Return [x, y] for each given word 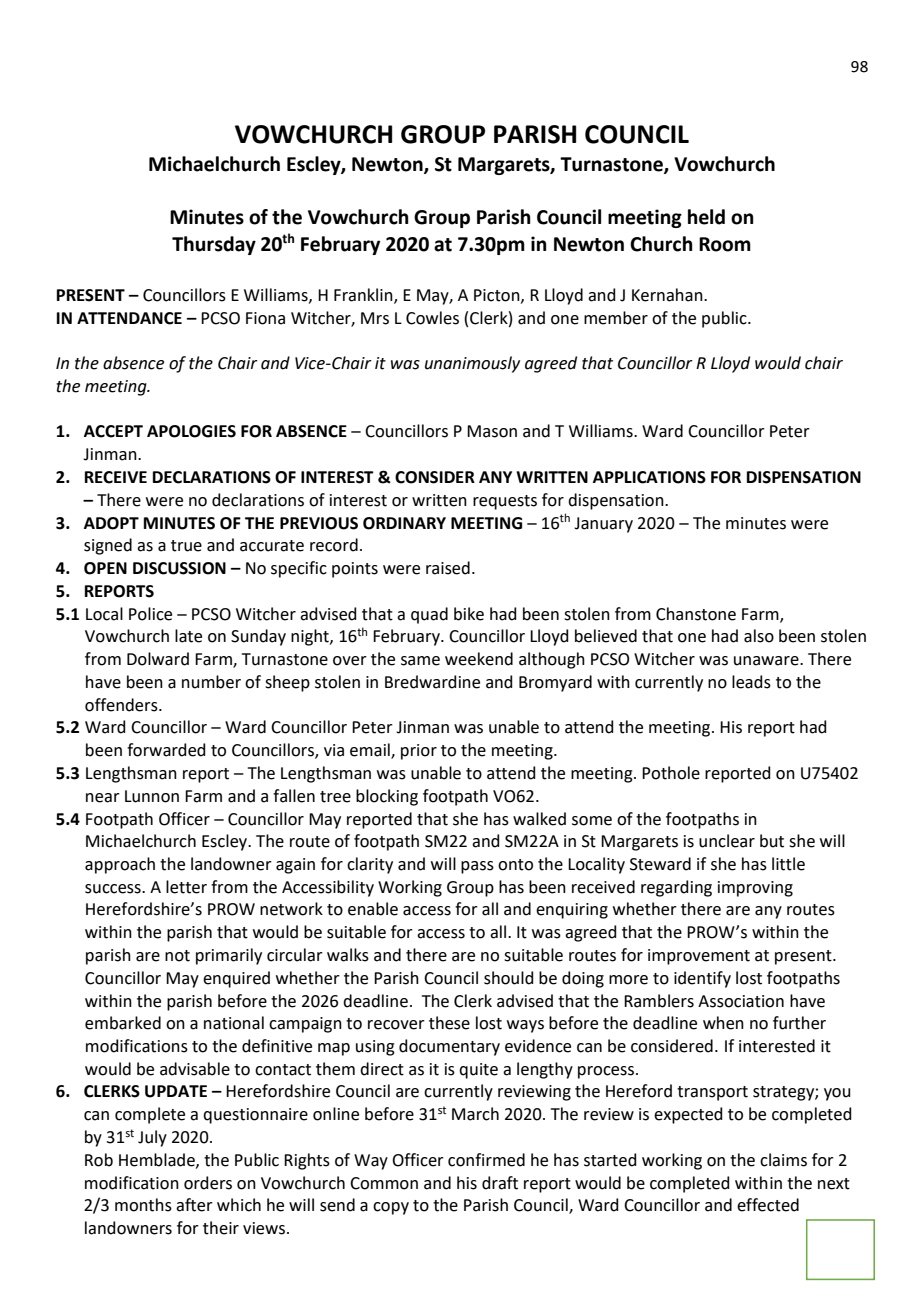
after [194, 1205]
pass [477, 867]
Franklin [364, 296]
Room [725, 244]
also [759, 636]
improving [755, 889]
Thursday [214, 245]
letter [186, 887]
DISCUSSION [179, 568]
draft [500, 1183]
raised [448, 568]
